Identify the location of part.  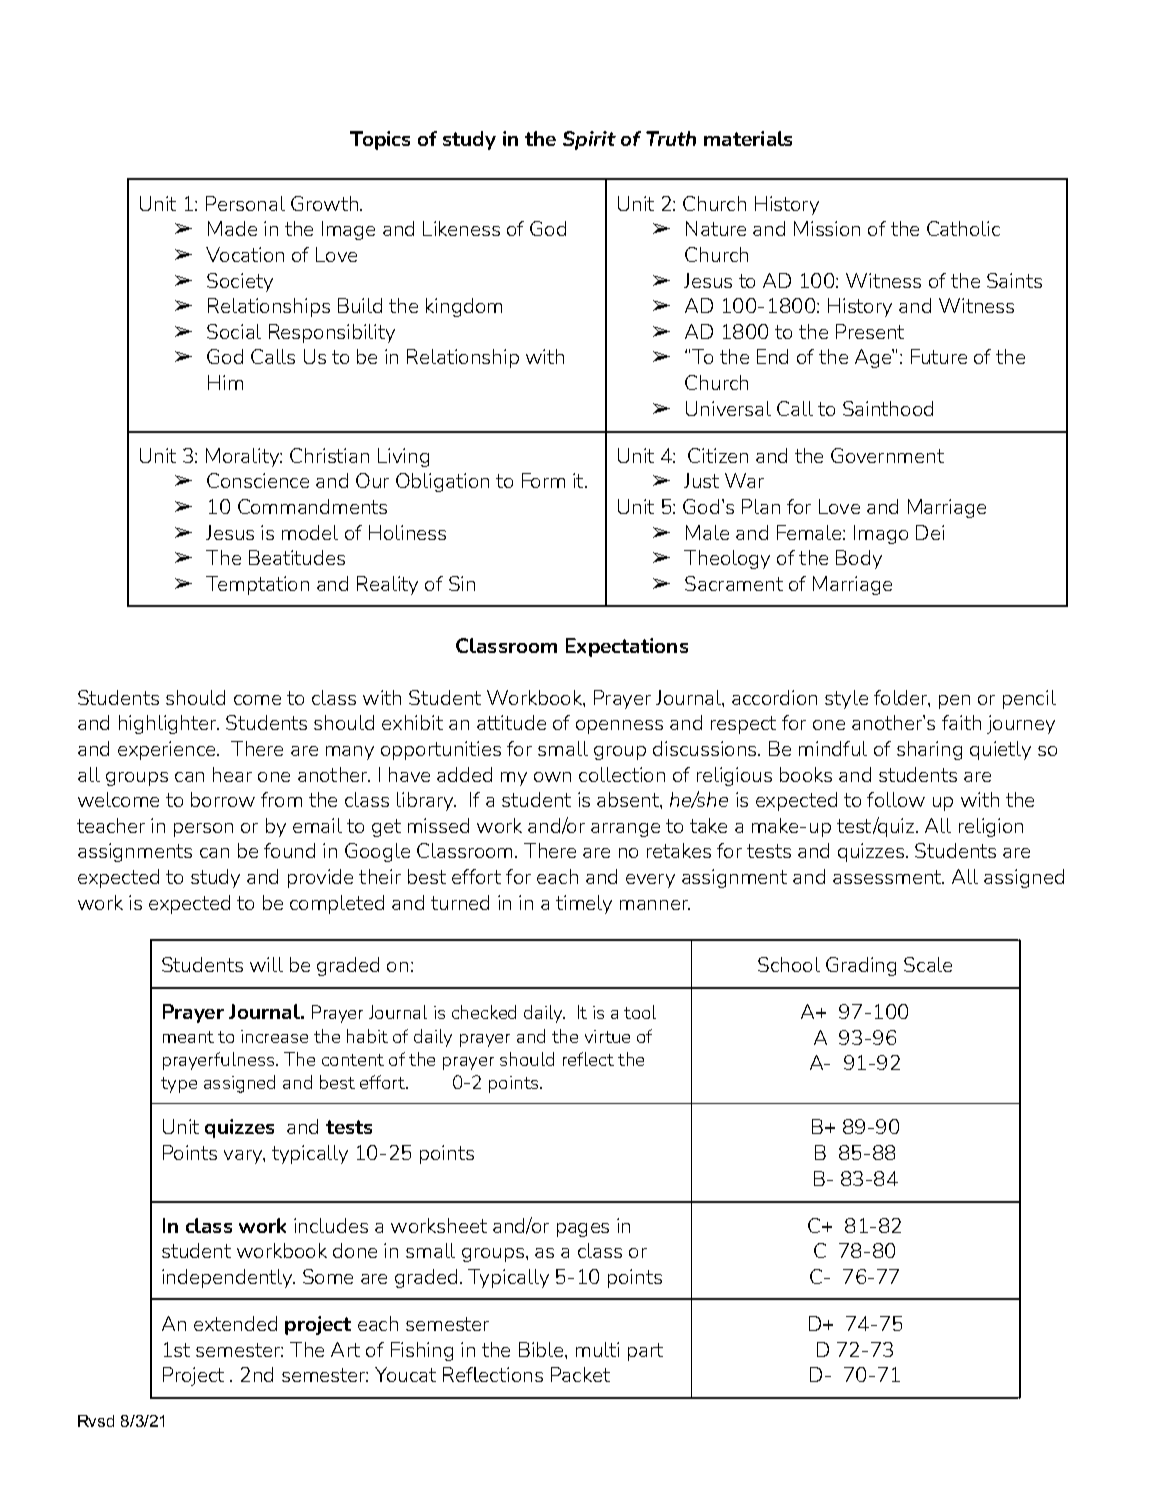
(645, 1352).
